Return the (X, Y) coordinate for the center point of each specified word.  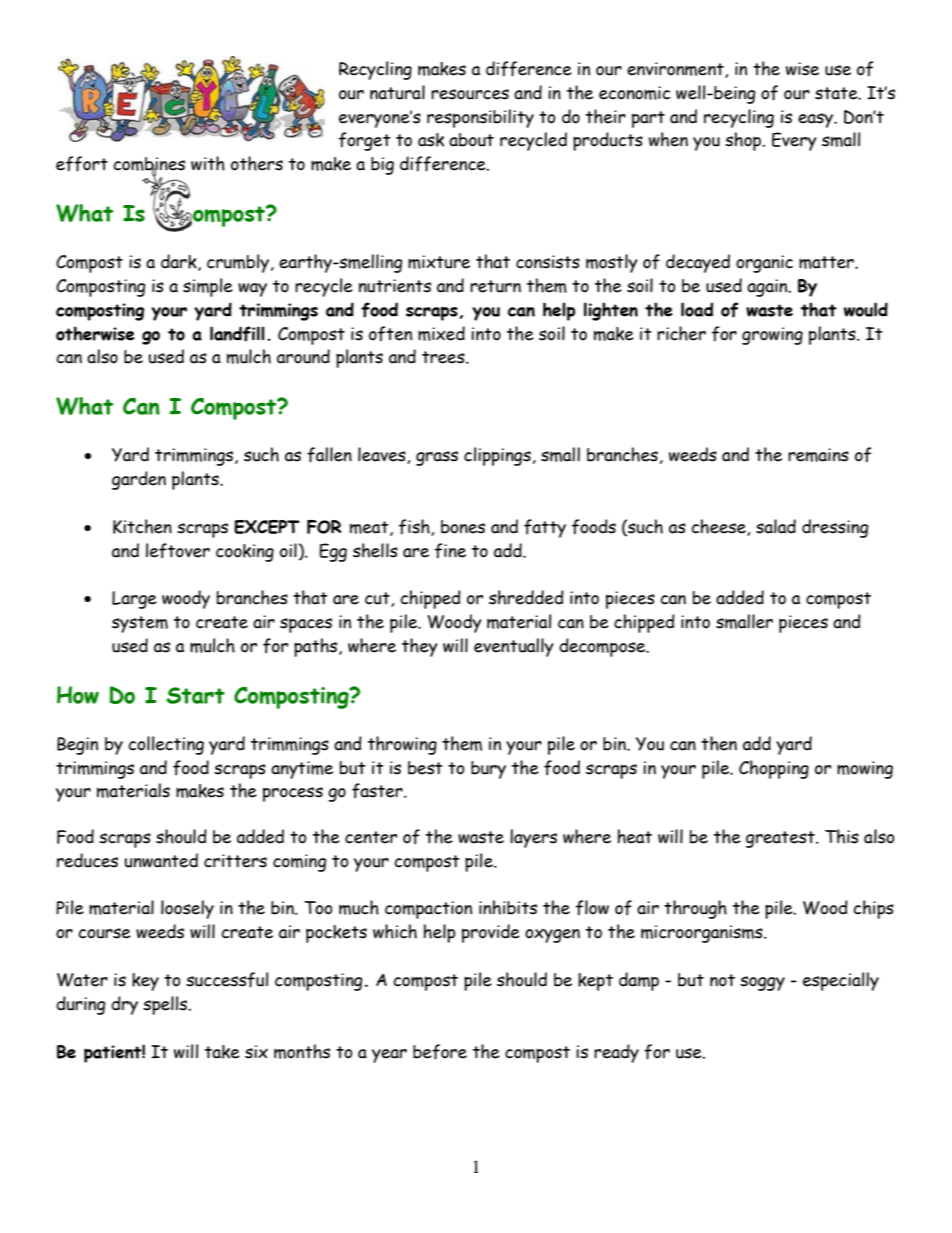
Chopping (774, 769)
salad (776, 526)
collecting (166, 745)
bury (488, 770)
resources (470, 94)
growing (772, 336)
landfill (237, 334)
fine (450, 551)
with (208, 163)
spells (166, 1005)
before (440, 1052)
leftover (178, 551)
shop (744, 141)
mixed (441, 333)
